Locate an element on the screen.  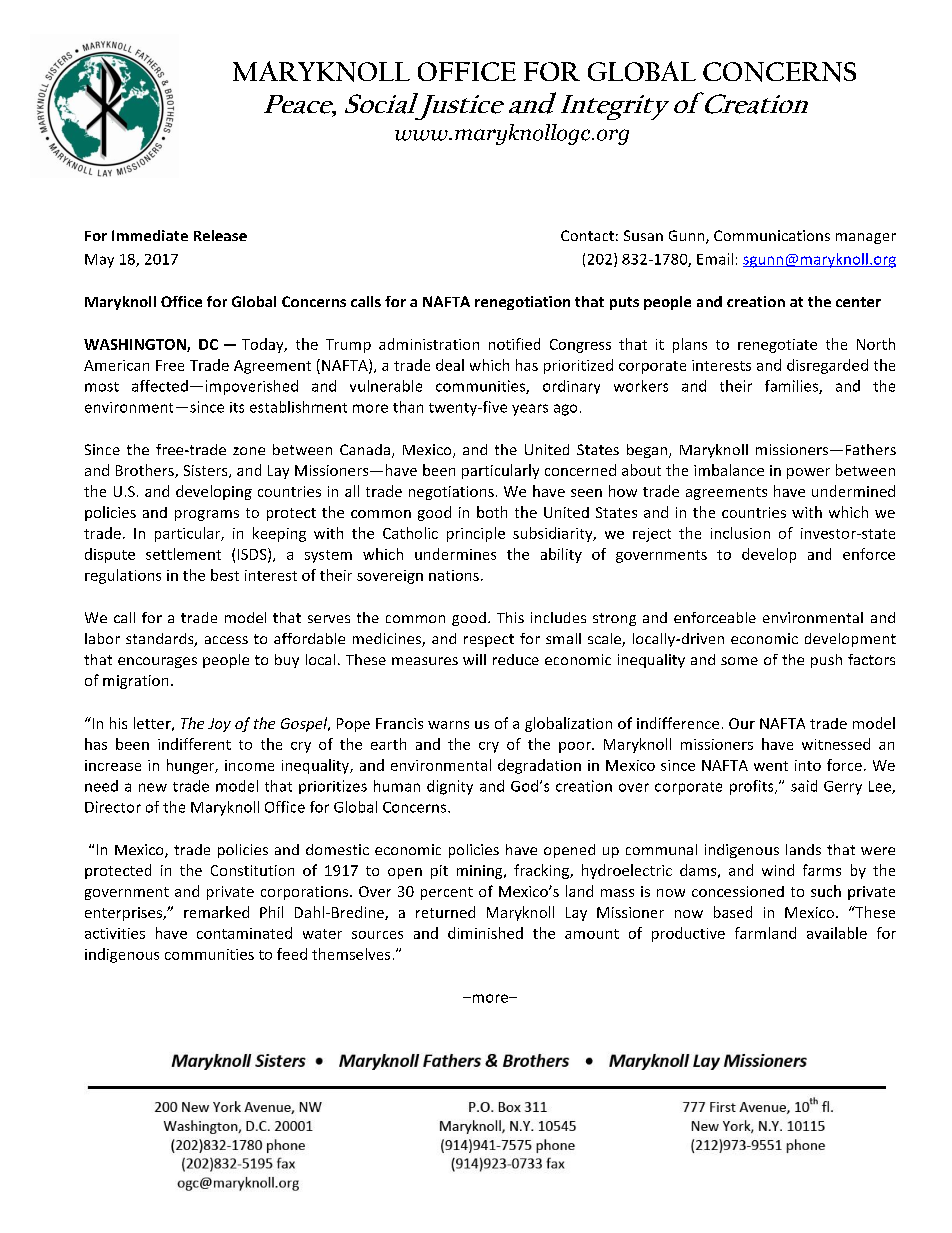
Release is located at coordinates (220, 235).
